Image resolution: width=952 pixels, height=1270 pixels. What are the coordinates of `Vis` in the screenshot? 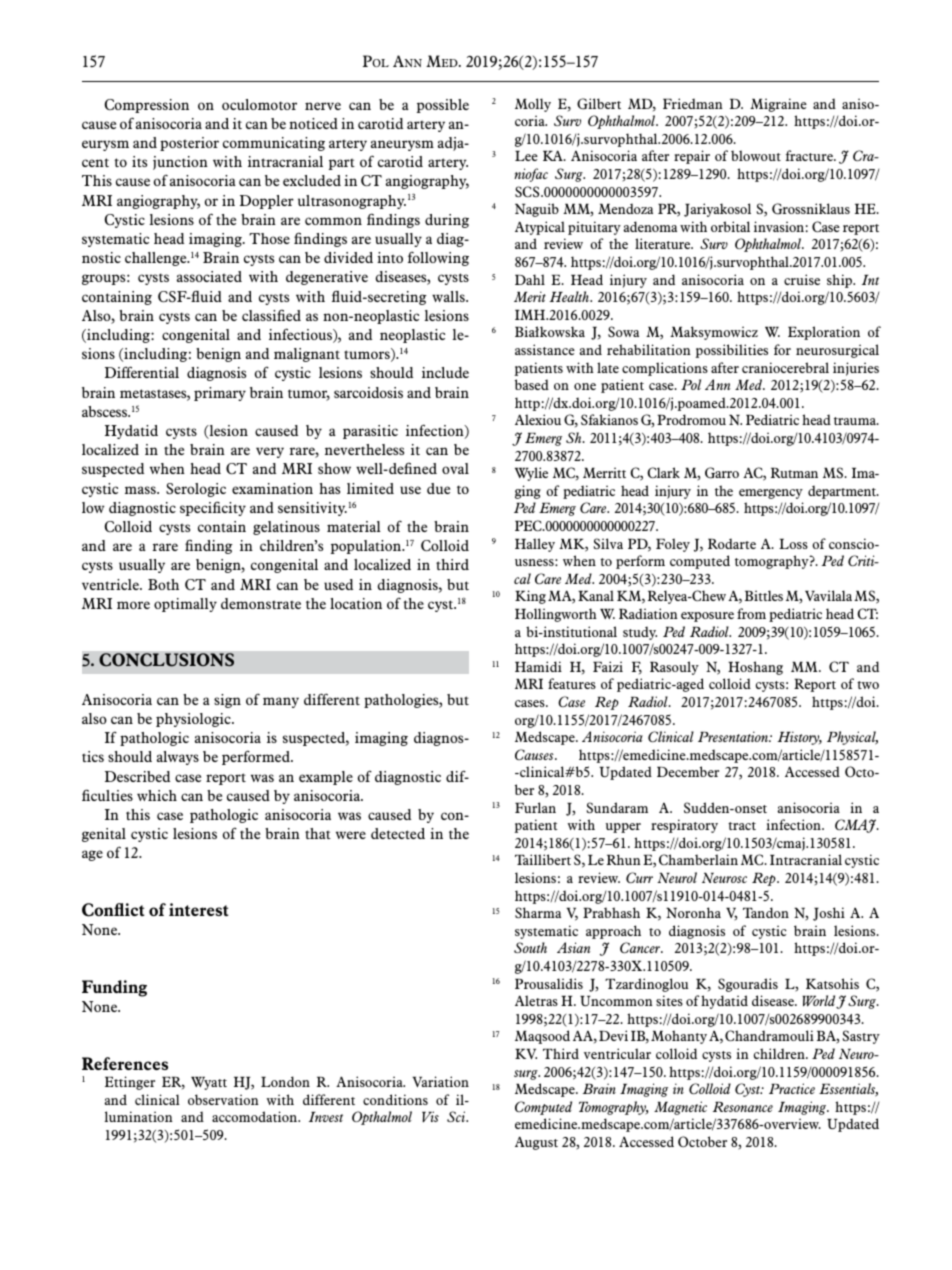 It's located at (430, 1116).
